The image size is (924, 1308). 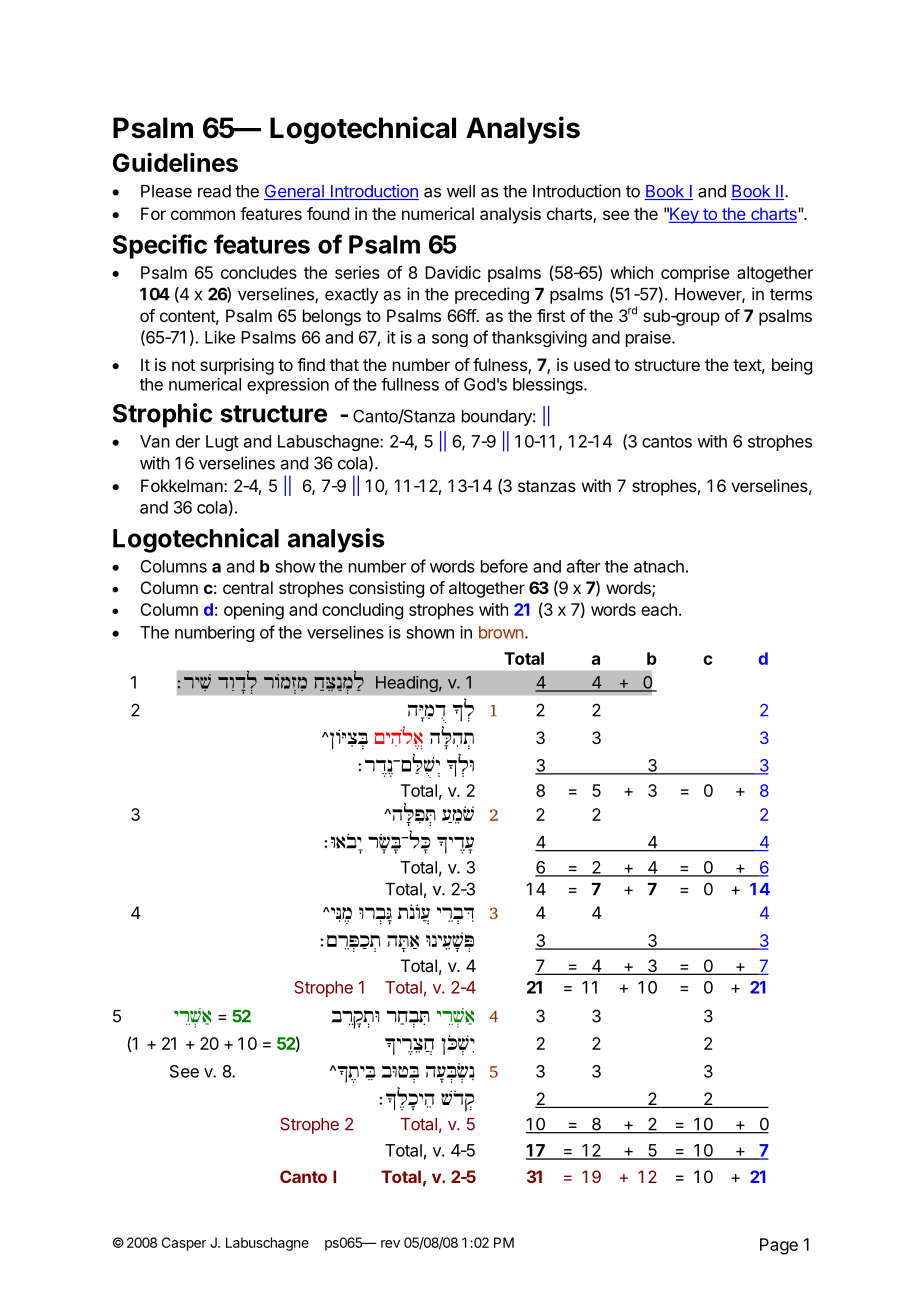 What do you see at coordinates (214, 191) in the page?
I see `read` at bounding box center [214, 191].
